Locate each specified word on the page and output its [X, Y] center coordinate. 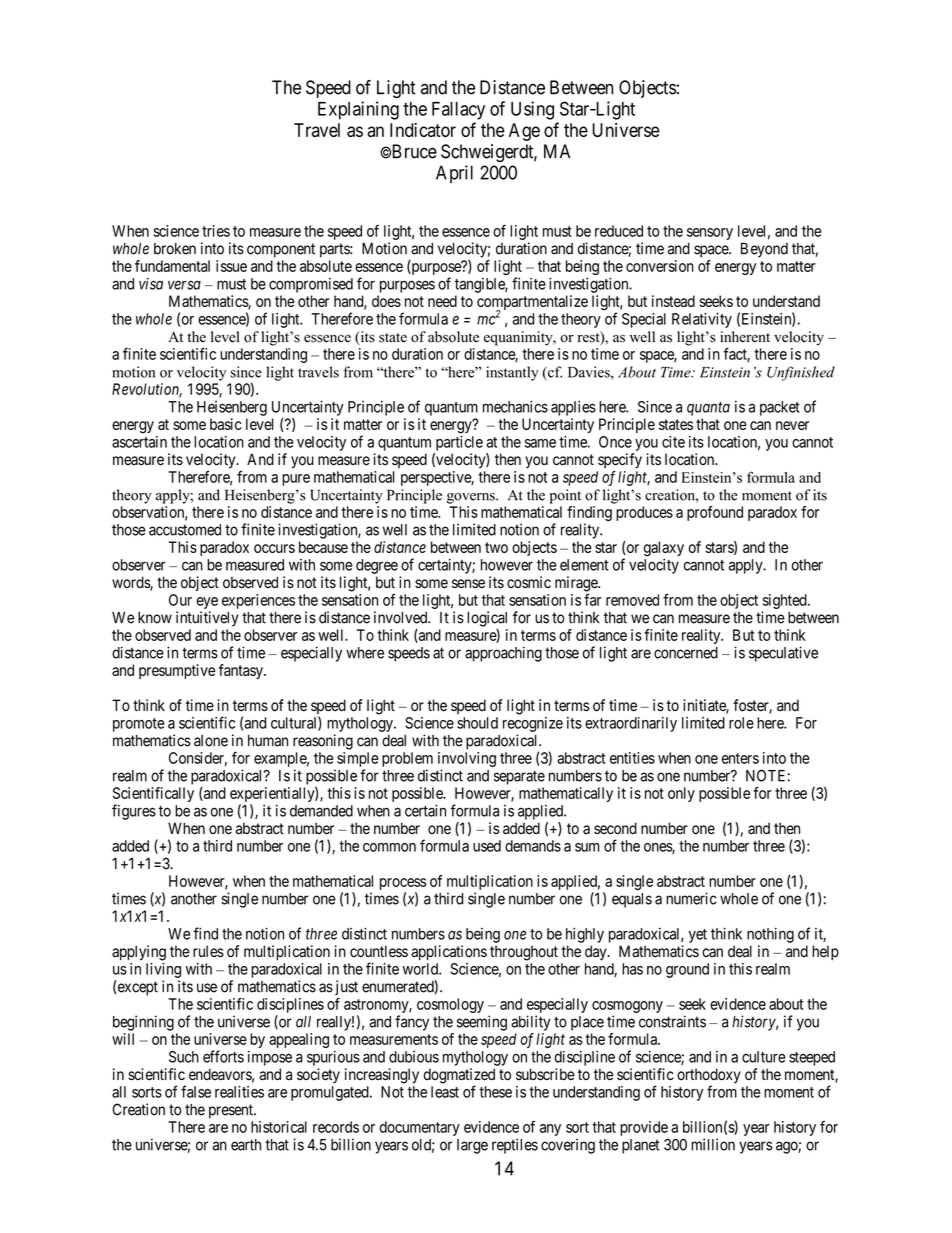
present [232, 1111]
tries [216, 231]
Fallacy [458, 111]
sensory [710, 234]
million [713, 1144]
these [495, 1092]
